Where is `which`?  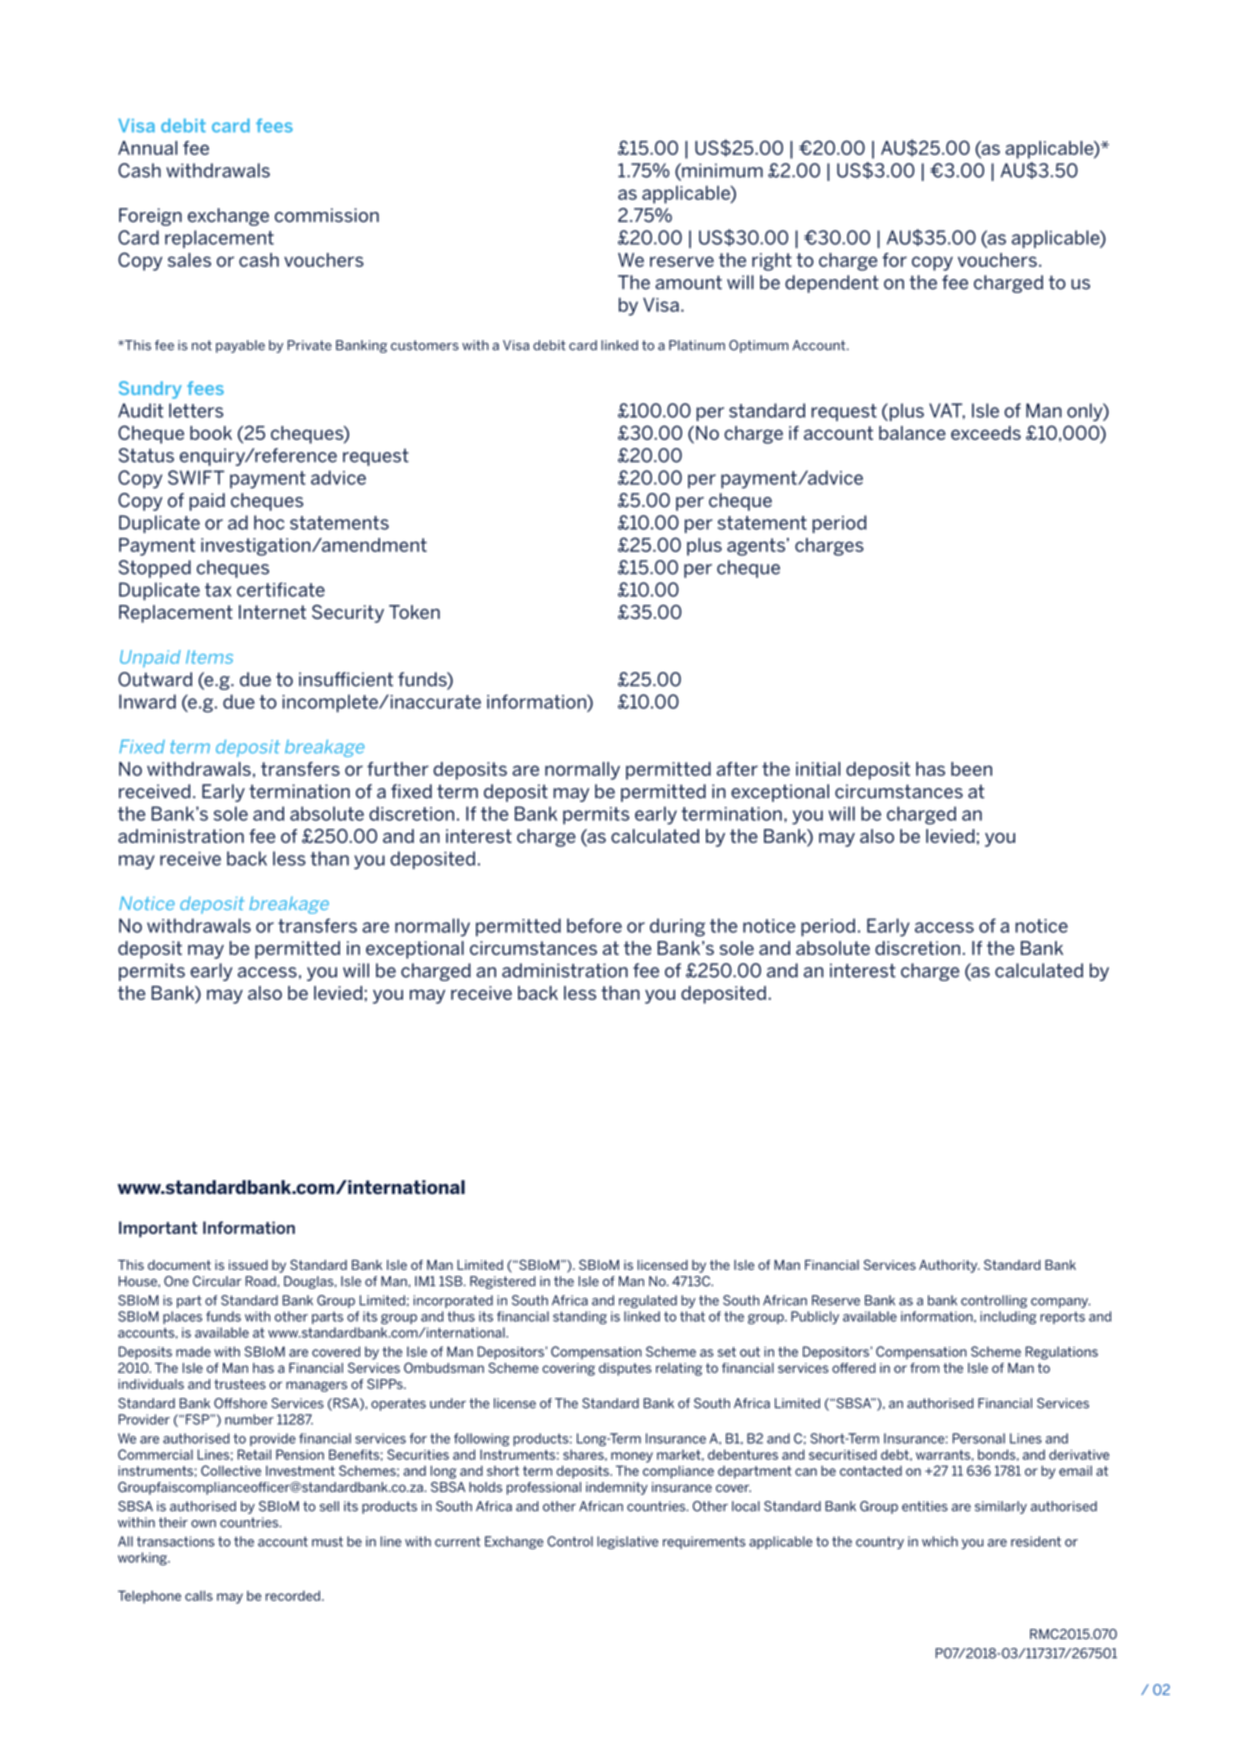 which is located at coordinates (940, 1541).
